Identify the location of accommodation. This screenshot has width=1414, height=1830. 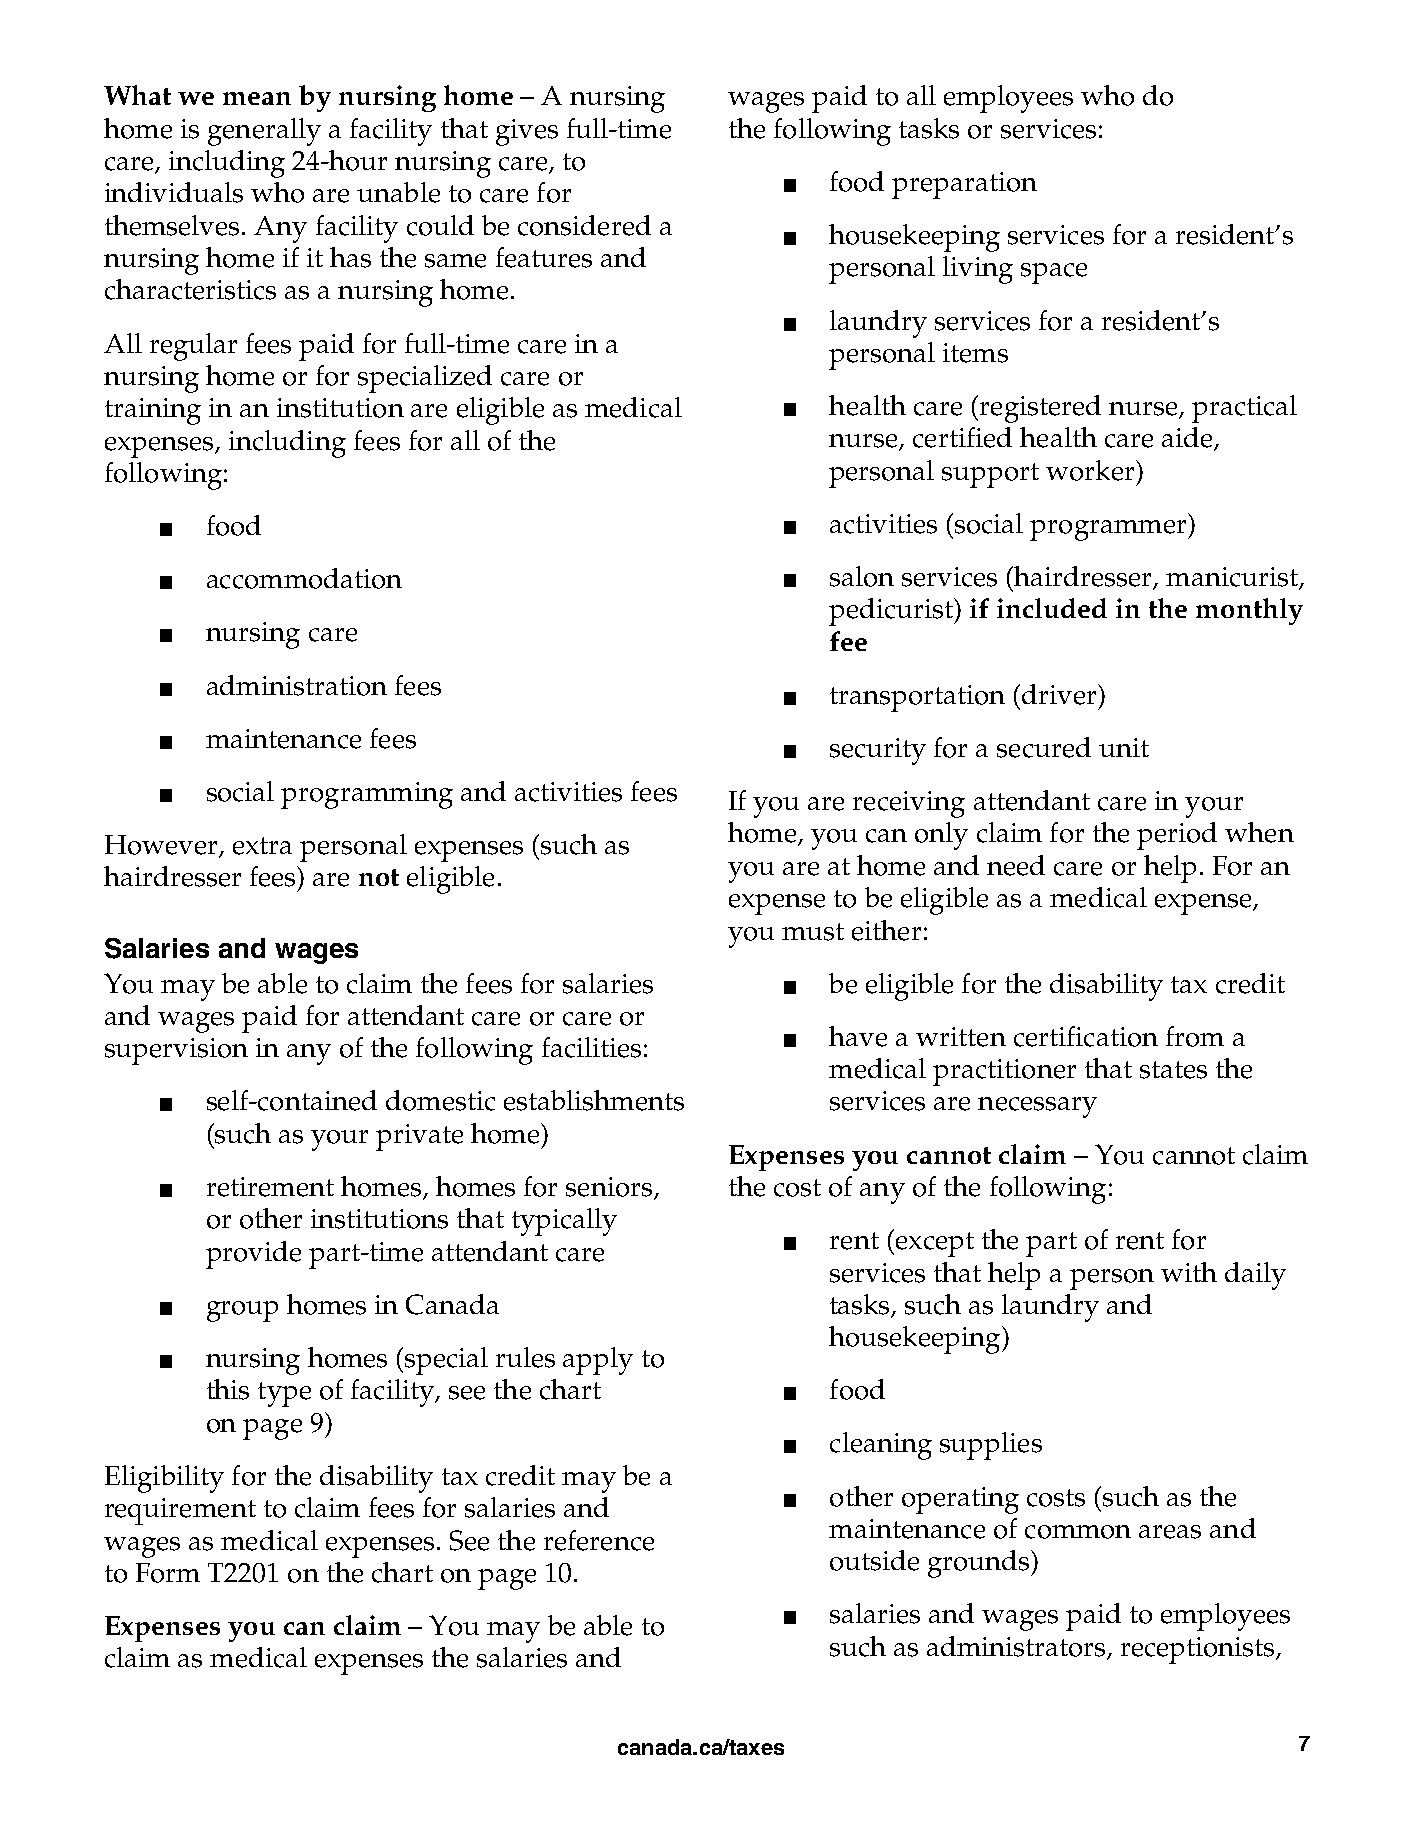
(304, 578).
